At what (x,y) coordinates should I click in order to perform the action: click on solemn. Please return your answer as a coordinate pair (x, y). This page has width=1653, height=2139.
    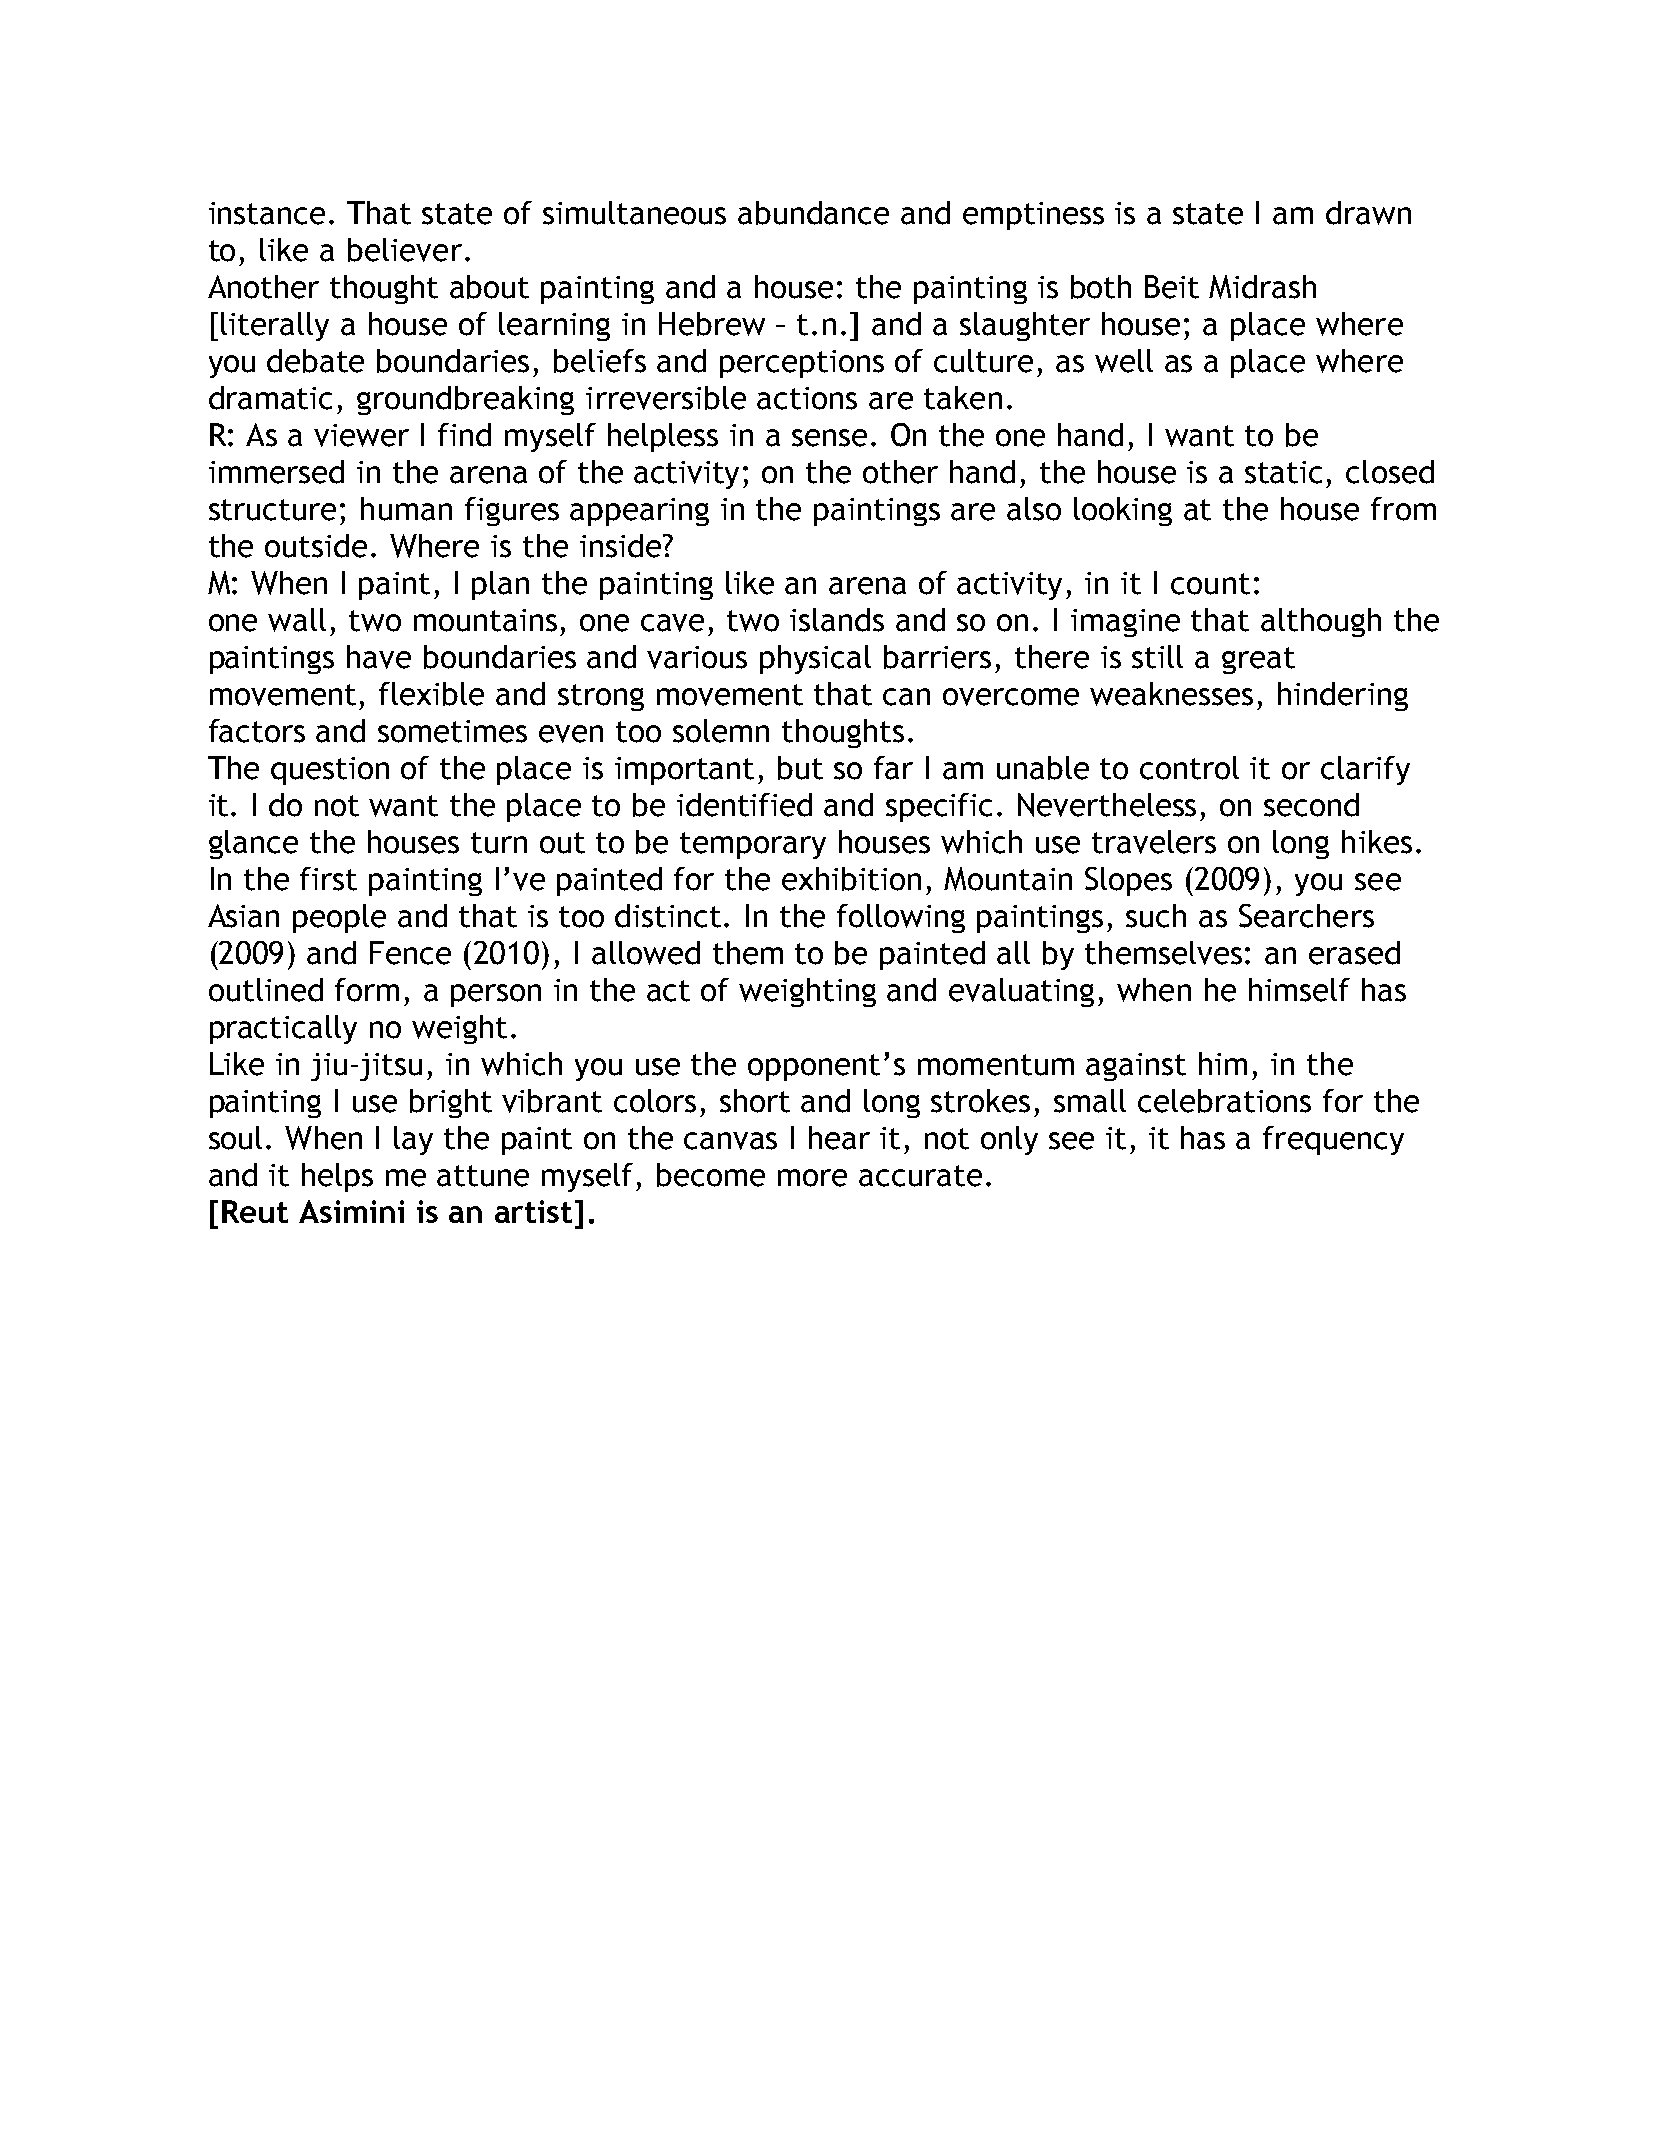
    Looking at the image, I should click on (721, 731).
